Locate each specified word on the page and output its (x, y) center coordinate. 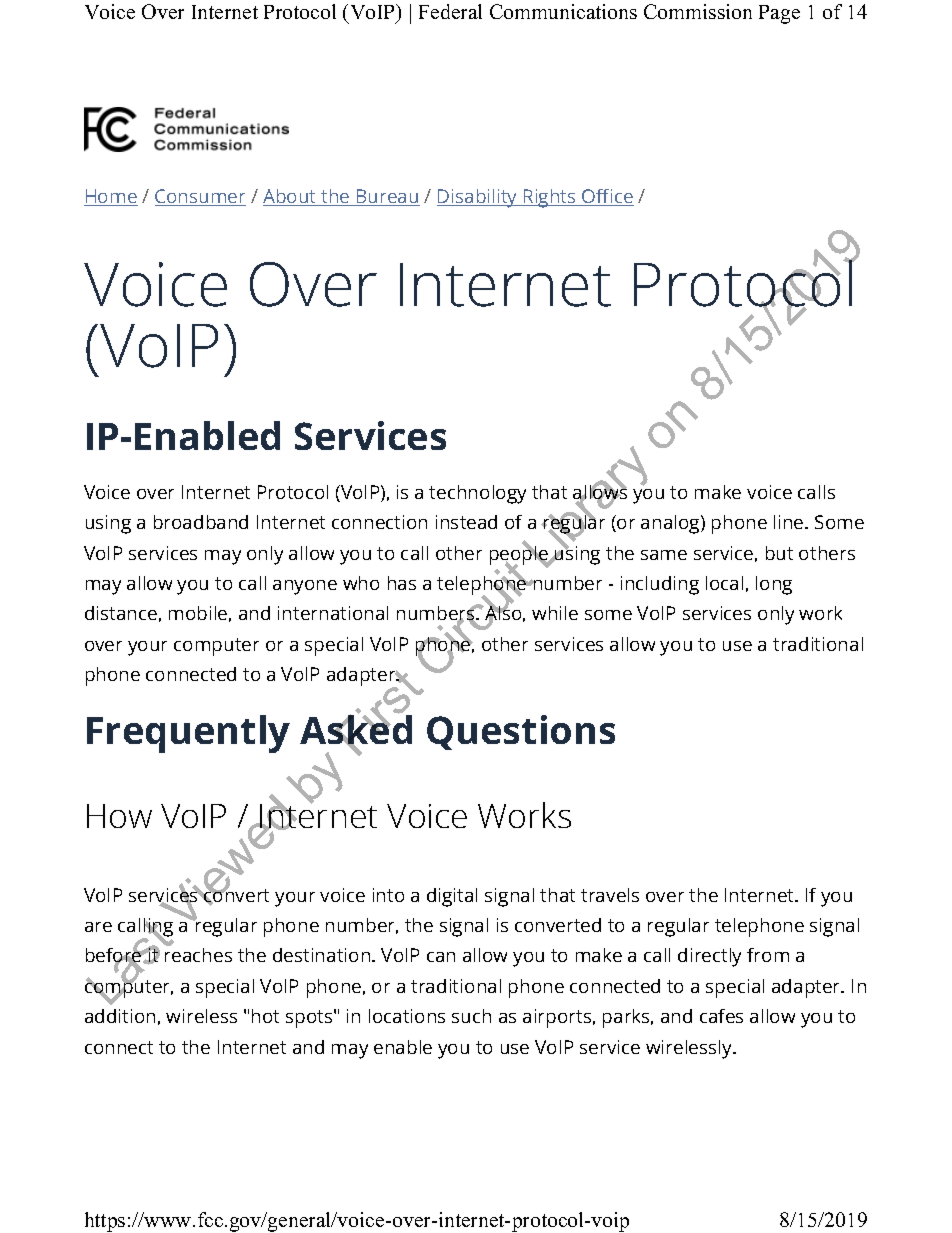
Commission (698, 11)
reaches (198, 955)
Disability (478, 198)
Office (607, 197)
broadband (201, 522)
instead (466, 522)
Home (111, 197)
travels (610, 895)
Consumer (200, 197)
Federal (450, 11)
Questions (521, 732)
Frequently (188, 734)
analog (671, 524)
